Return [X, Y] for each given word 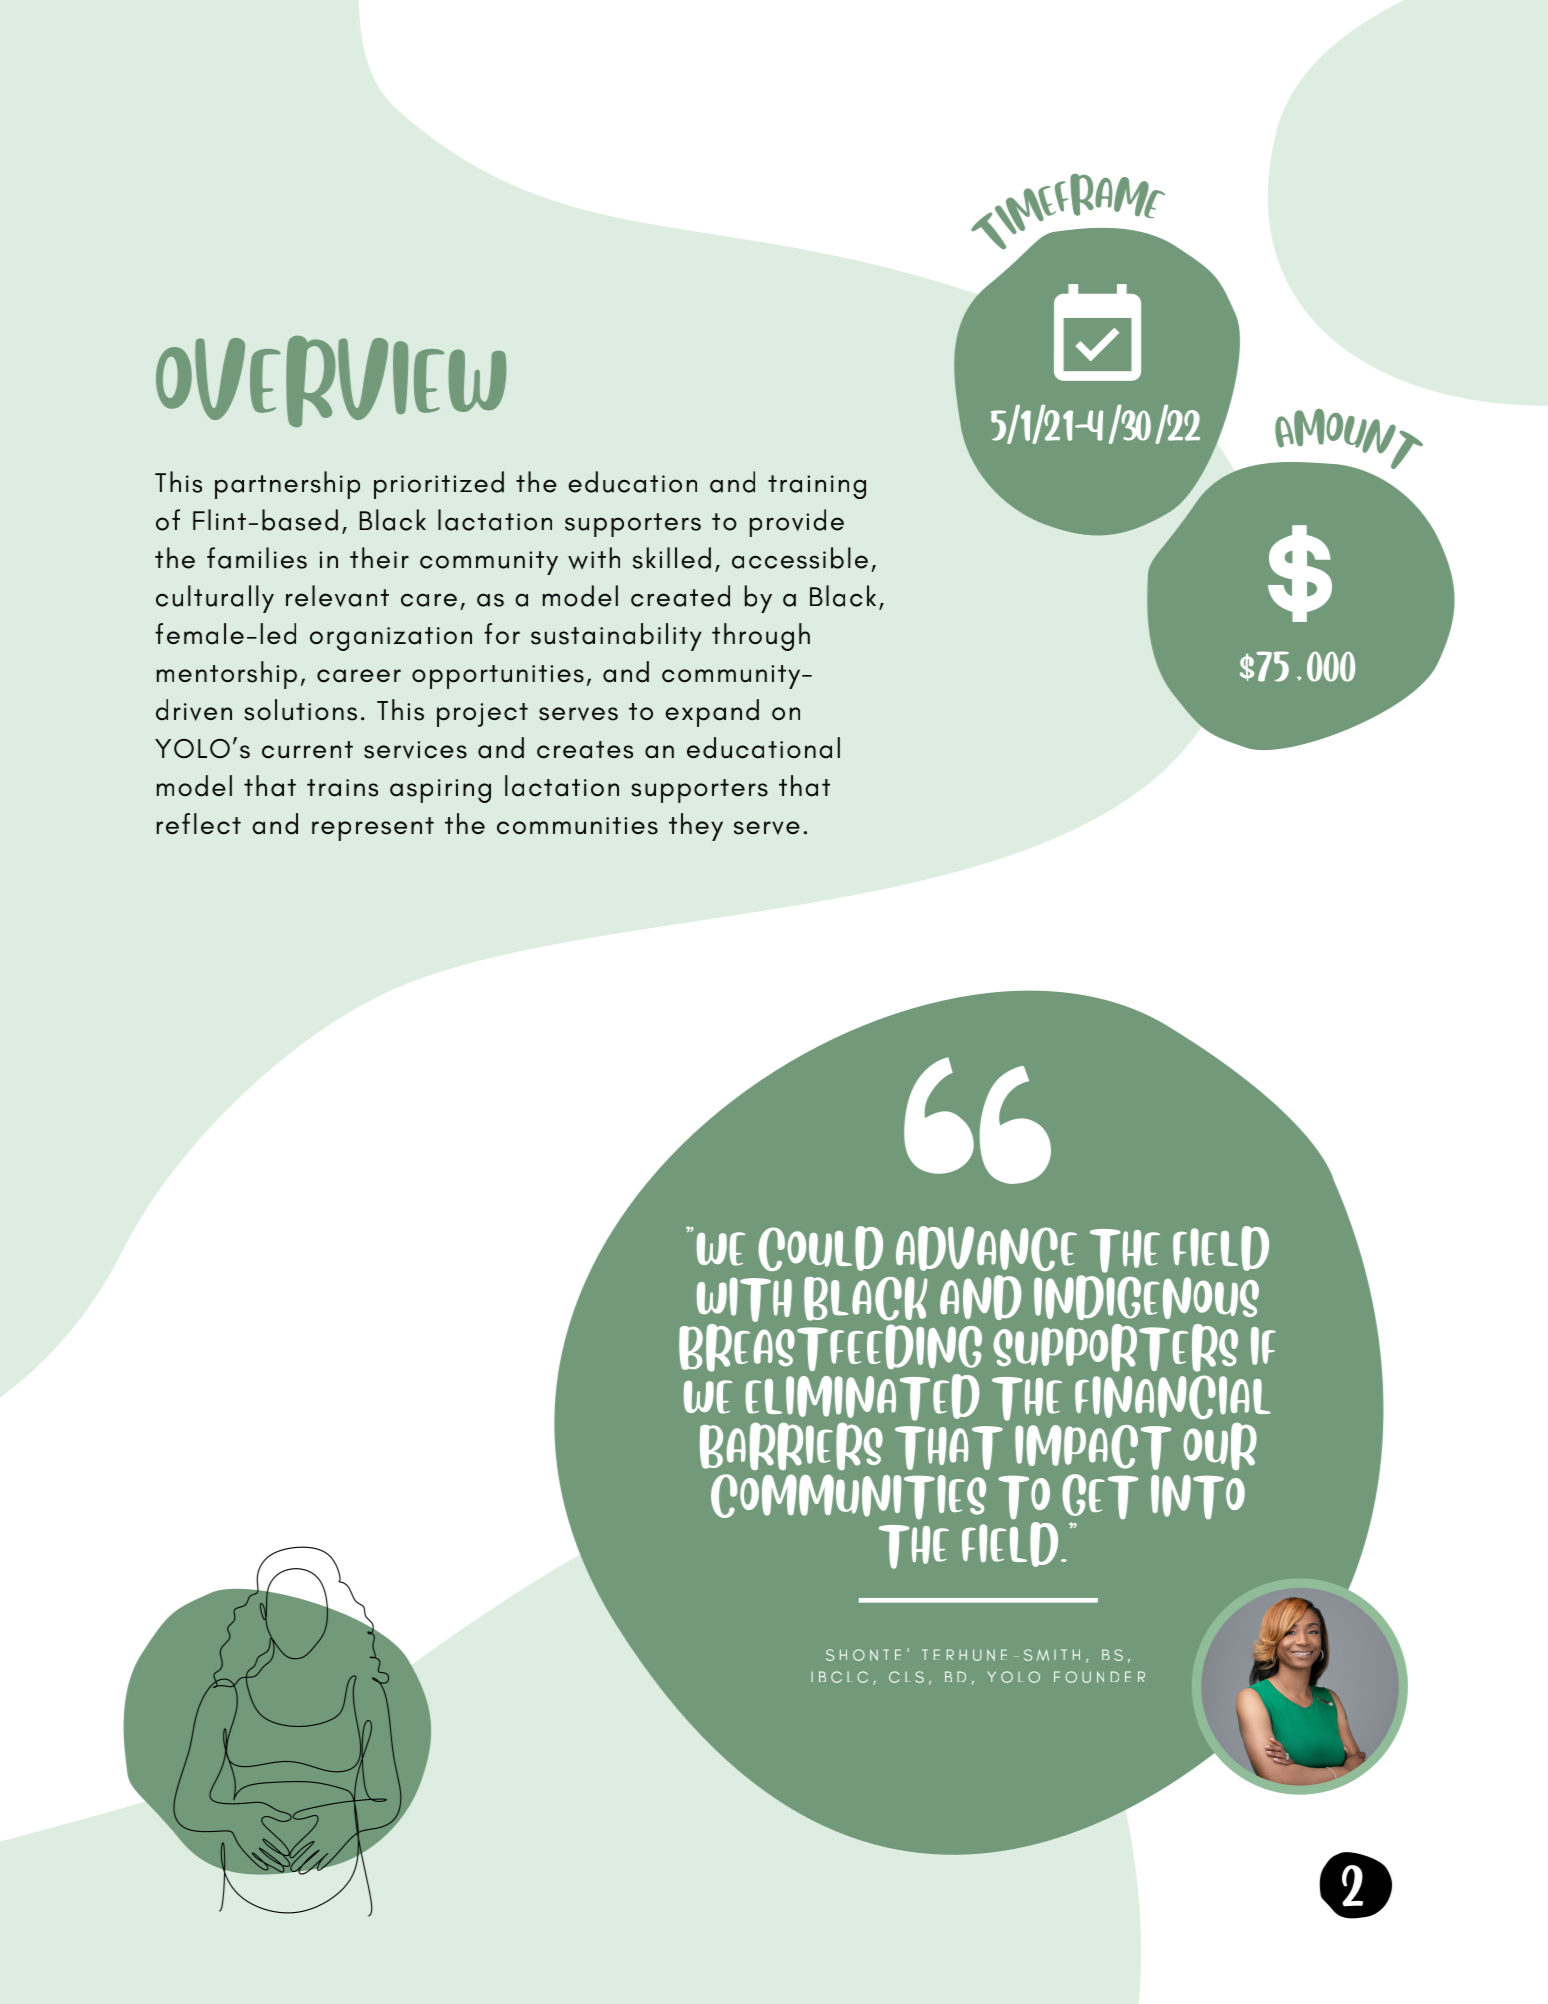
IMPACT [1093, 1447]
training [817, 487]
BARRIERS [791, 1446]
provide [797, 523]
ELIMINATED [862, 1398]
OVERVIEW [331, 381]
